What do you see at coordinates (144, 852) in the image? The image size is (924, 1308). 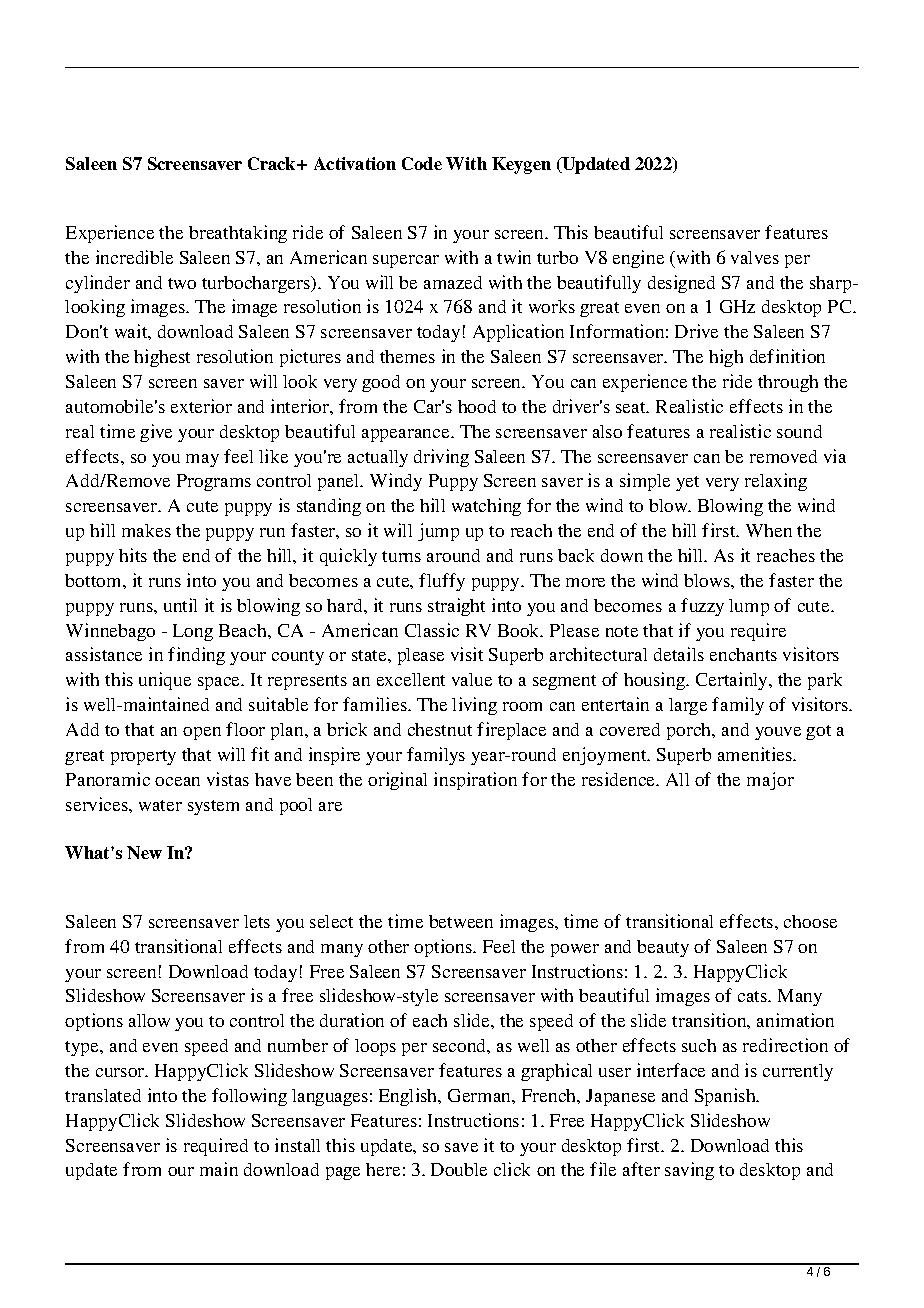 I see `New` at bounding box center [144, 852].
